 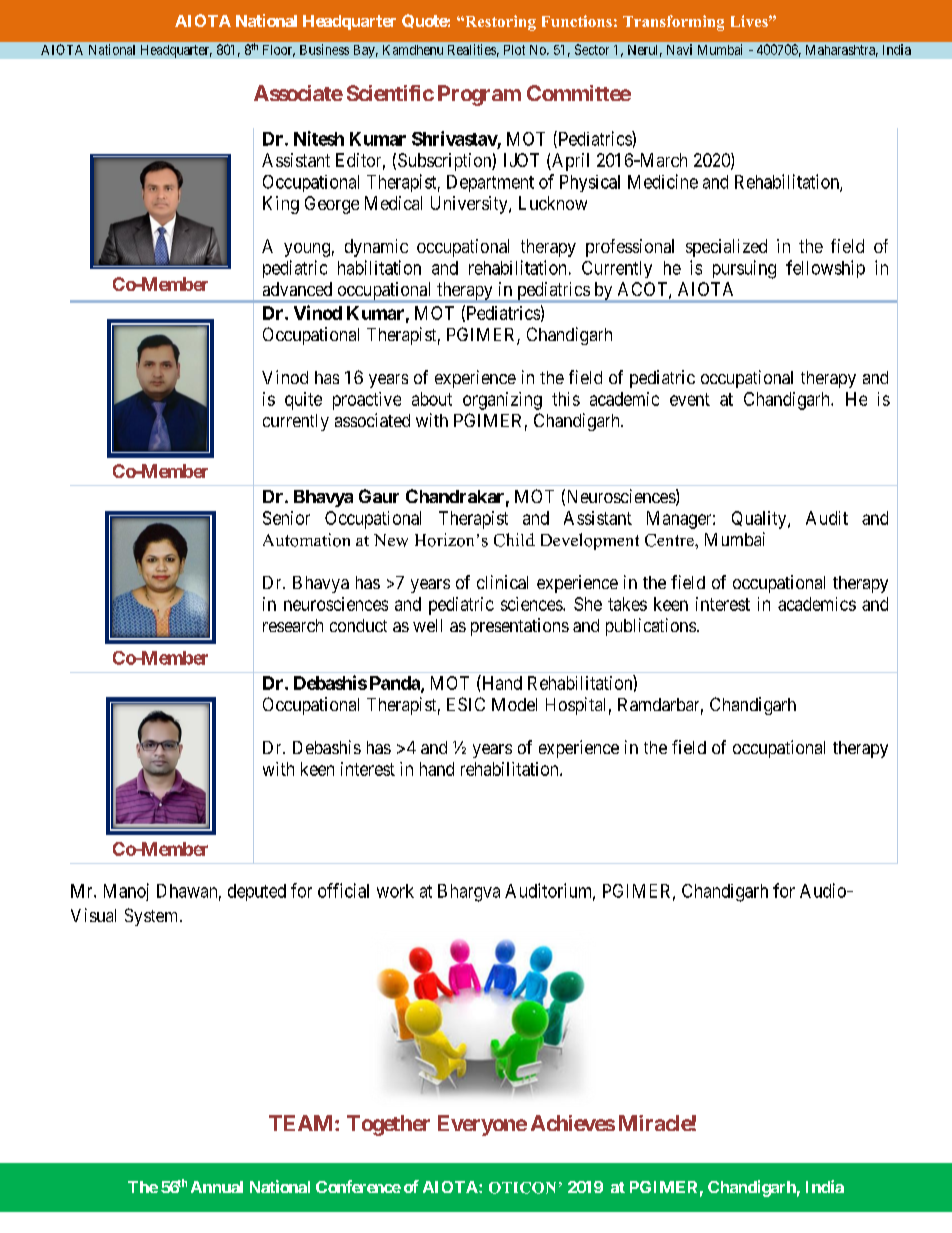 I want to click on research, so click(x=293, y=625).
